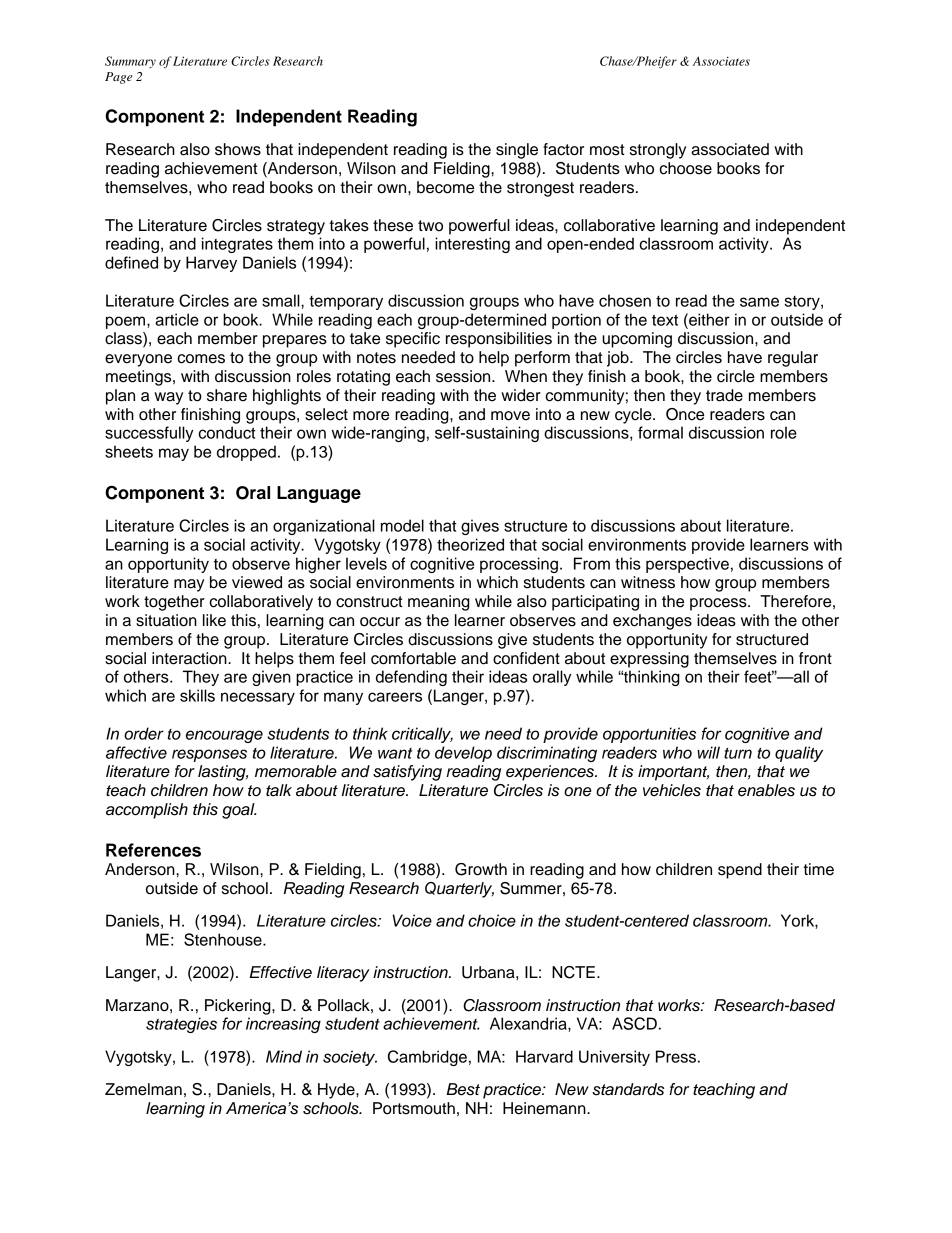 This screenshot has width=952, height=1233. I want to click on Summary, so click(130, 62).
